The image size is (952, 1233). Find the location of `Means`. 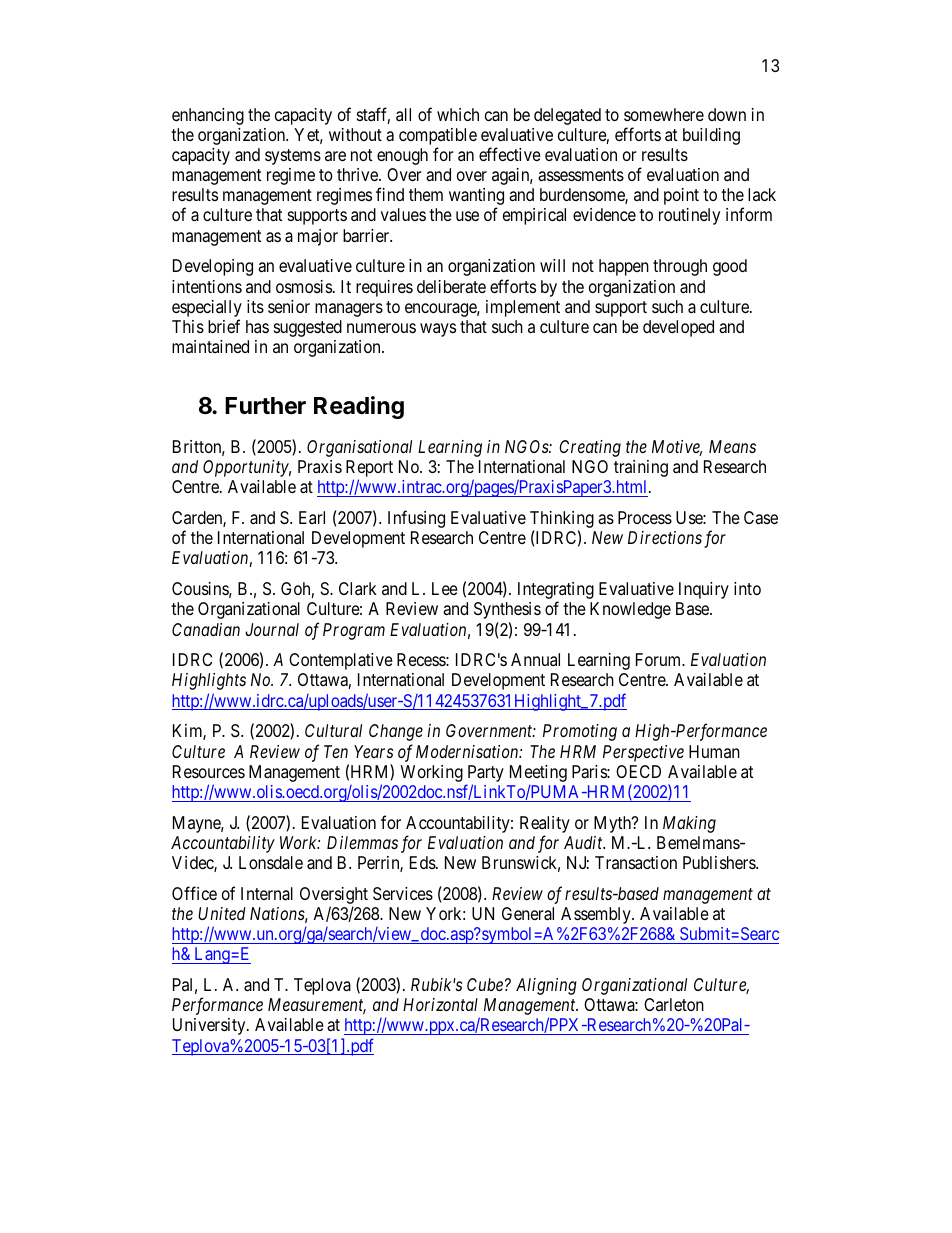

Means is located at coordinates (732, 446).
